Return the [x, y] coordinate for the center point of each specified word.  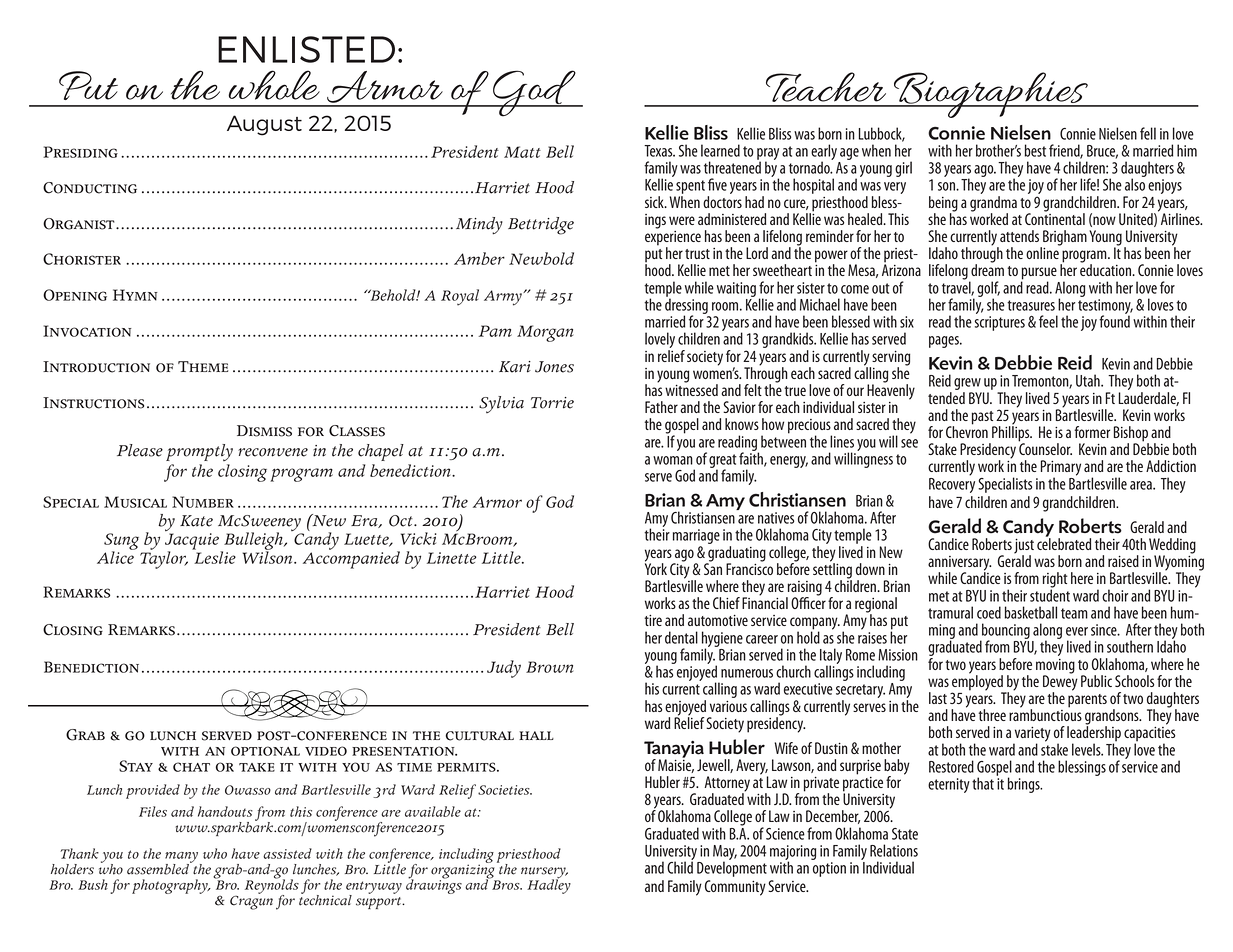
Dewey [1060, 683]
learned [720, 150]
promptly [199, 452]
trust [697, 254]
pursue [1039, 274]
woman [673, 460]
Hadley [549, 885]
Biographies [991, 95]
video [326, 751]
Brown [549, 667]
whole [274, 85]
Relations [894, 850]
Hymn [135, 295]
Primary [1061, 469]
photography [171, 886]
